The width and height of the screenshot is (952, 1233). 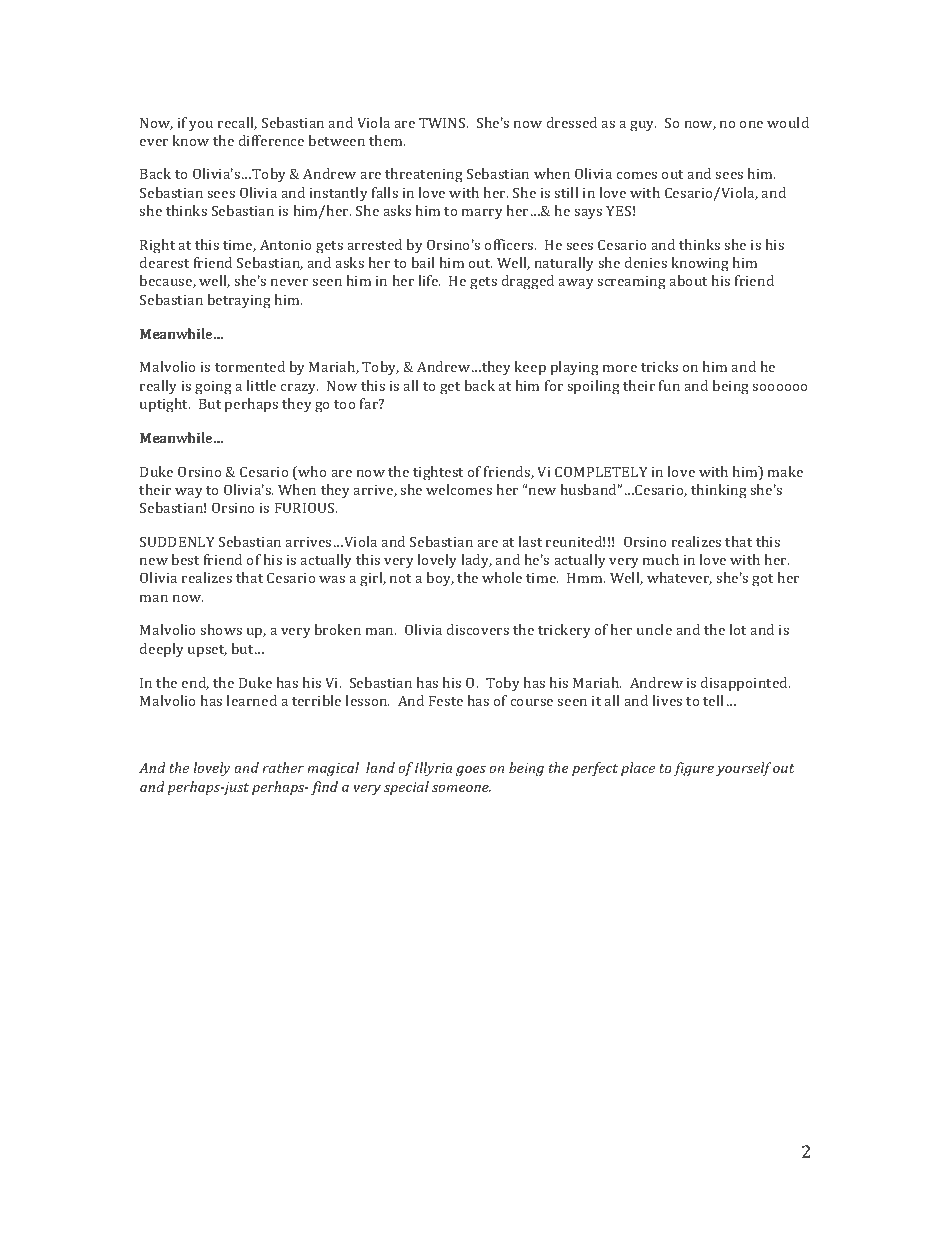 What do you see at coordinates (737, 629) in the screenshot?
I see `lot` at bounding box center [737, 629].
